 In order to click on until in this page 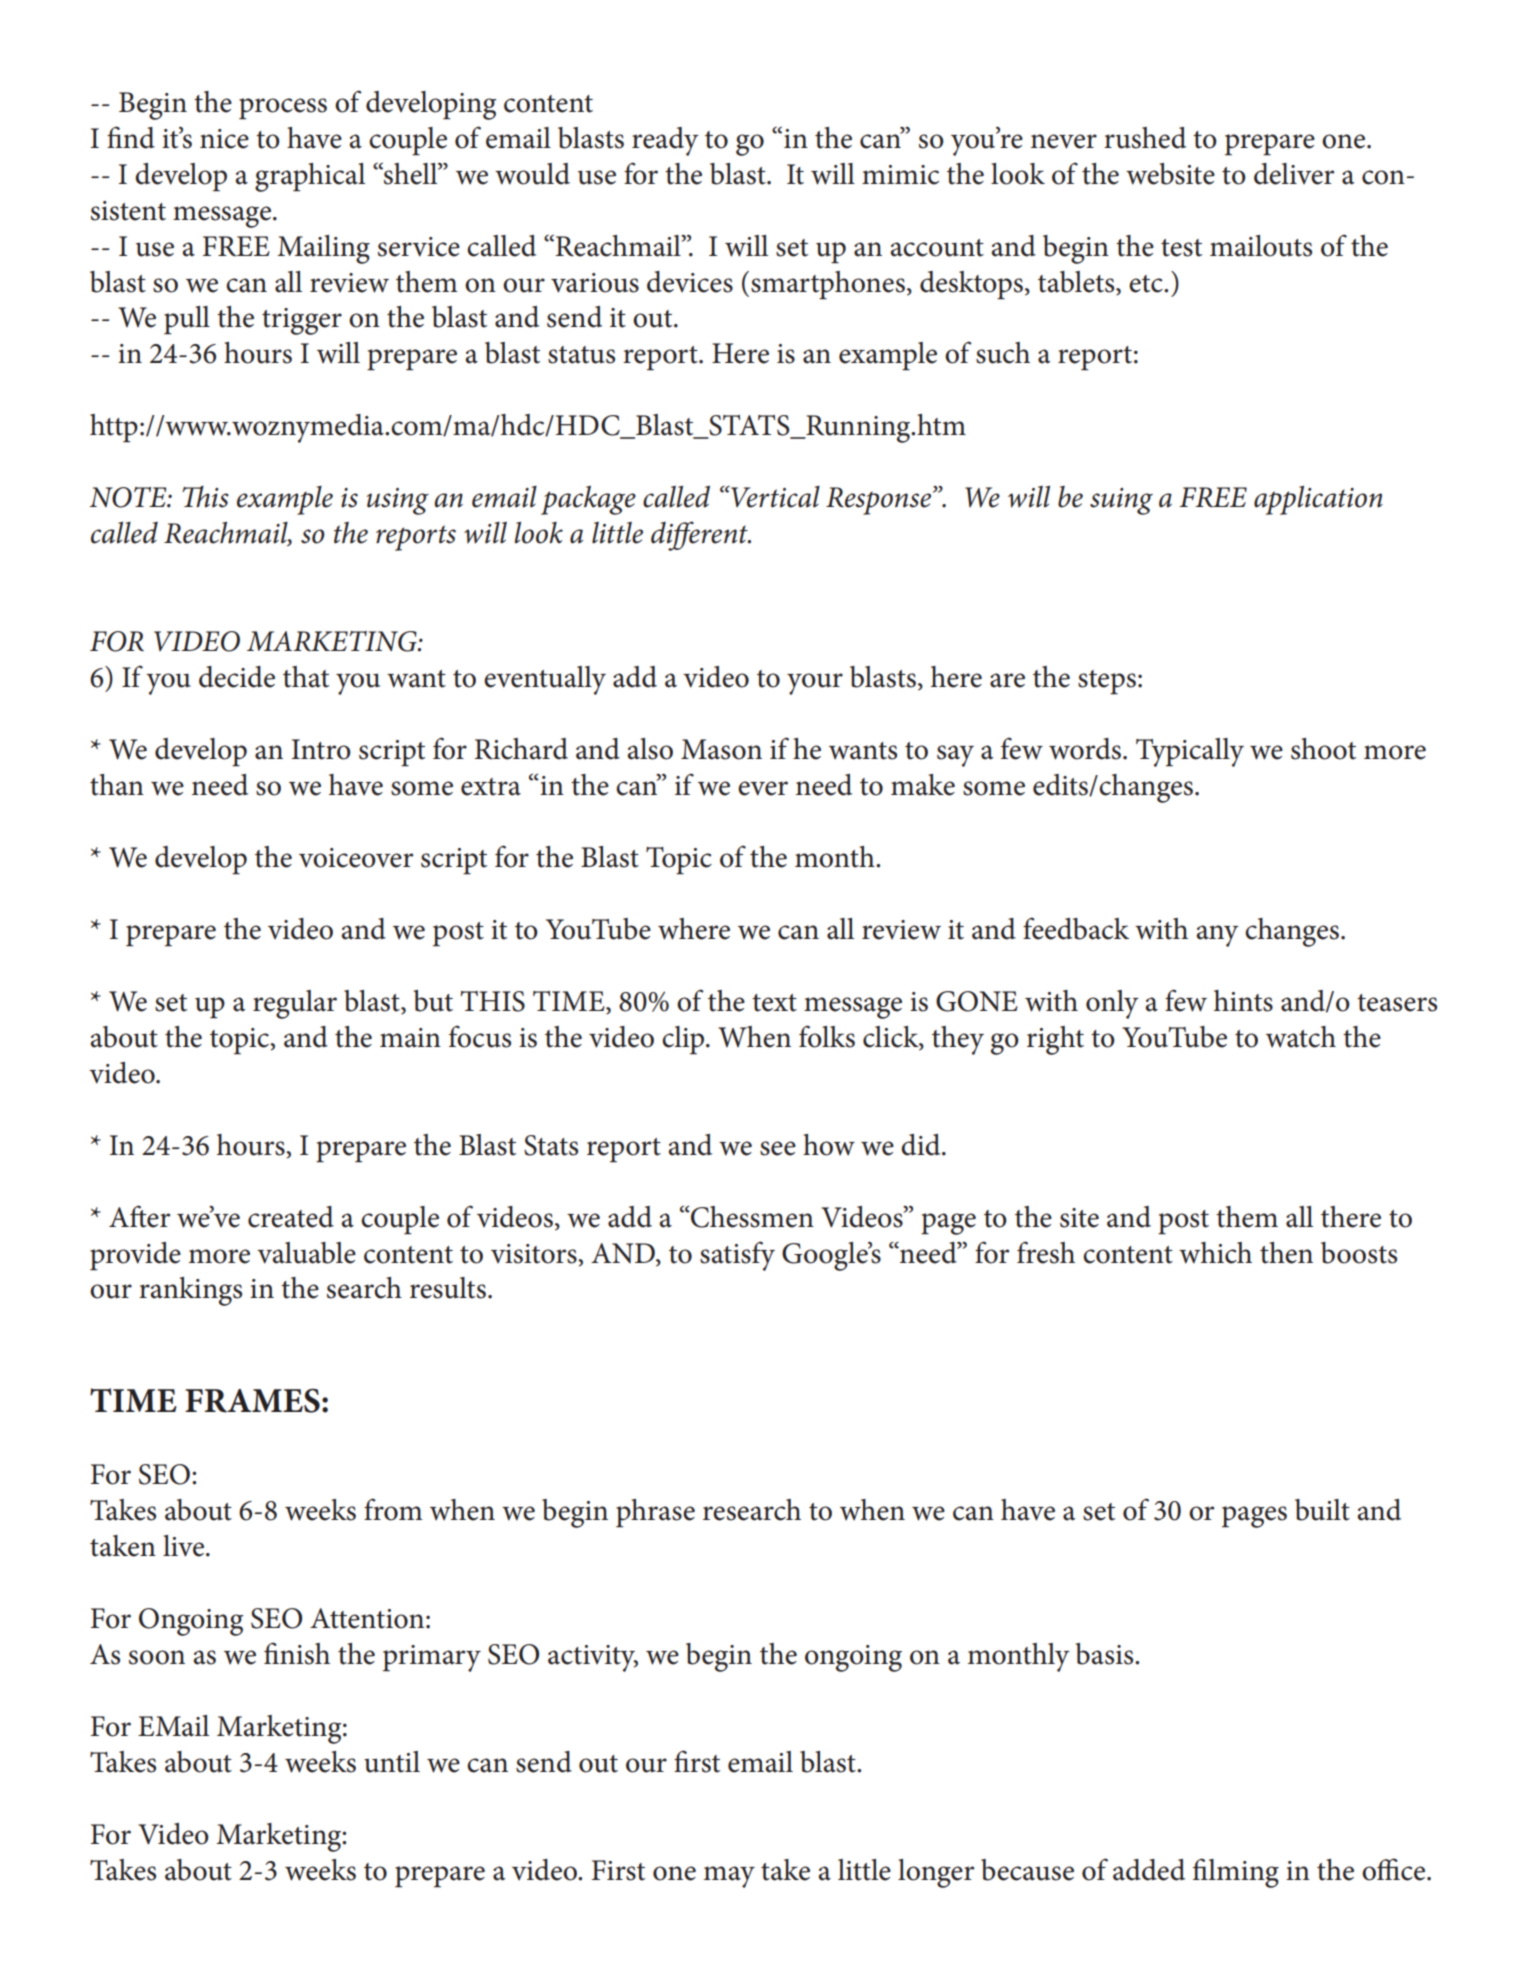, I will do `click(392, 1762)`.
